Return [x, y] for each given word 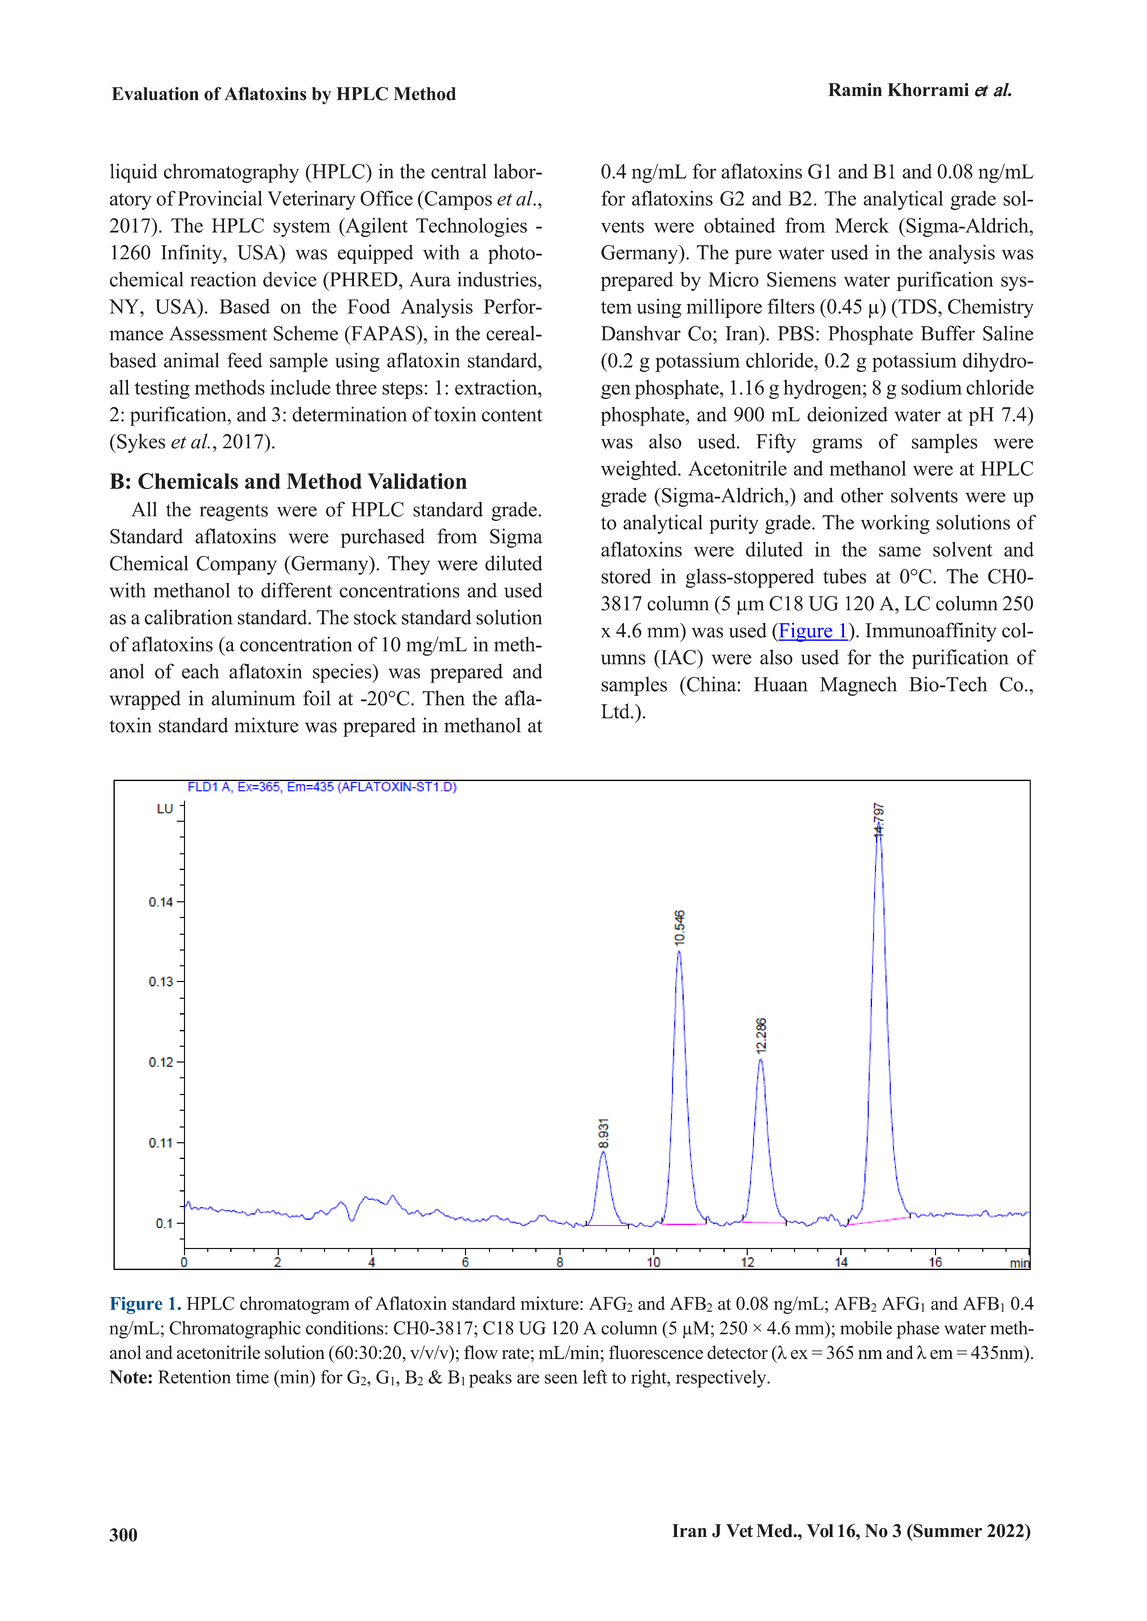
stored [626, 576]
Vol [820, 1531]
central [458, 171]
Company [236, 565]
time [252, 1377]
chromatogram [294, 1305]
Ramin [855, 89]
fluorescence [656, 1352]
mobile [866, 1328]
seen [561, 1379]
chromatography [231, 173]
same [900, 551]
